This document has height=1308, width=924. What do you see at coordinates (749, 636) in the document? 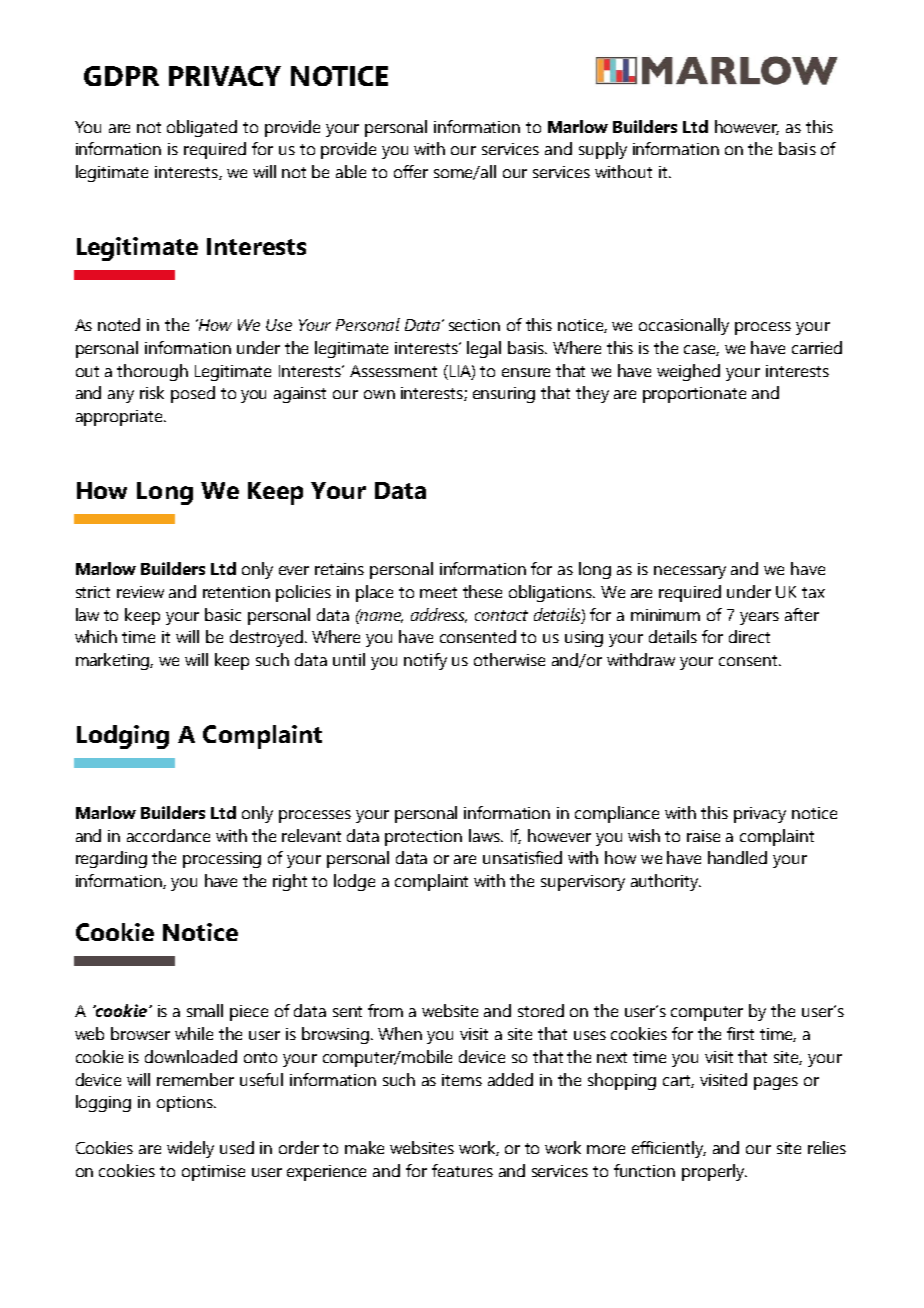
I see `direct` at bounding box center [749, 636].
